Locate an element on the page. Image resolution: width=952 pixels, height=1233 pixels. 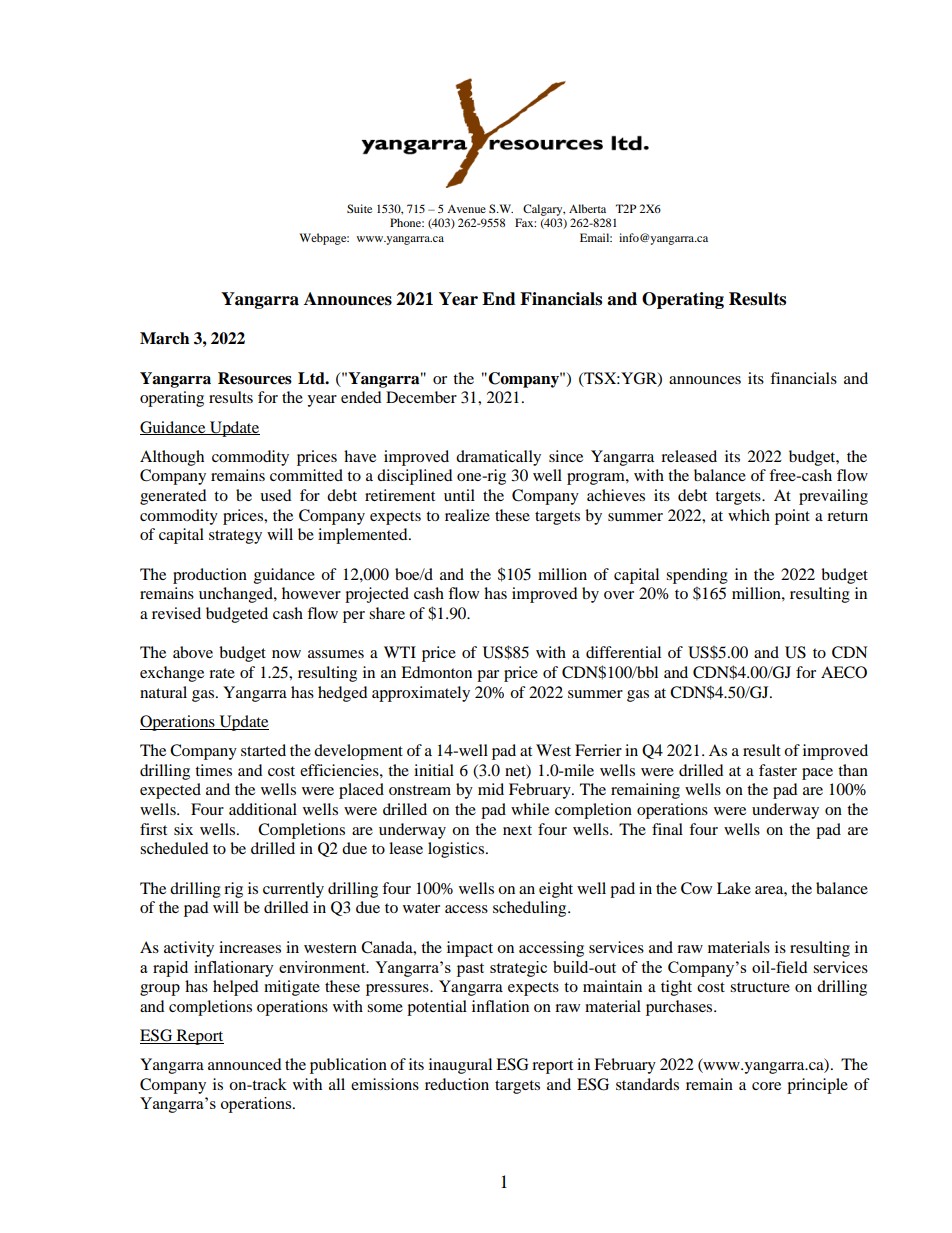
Avenue is located at coordinates (466, 209).
